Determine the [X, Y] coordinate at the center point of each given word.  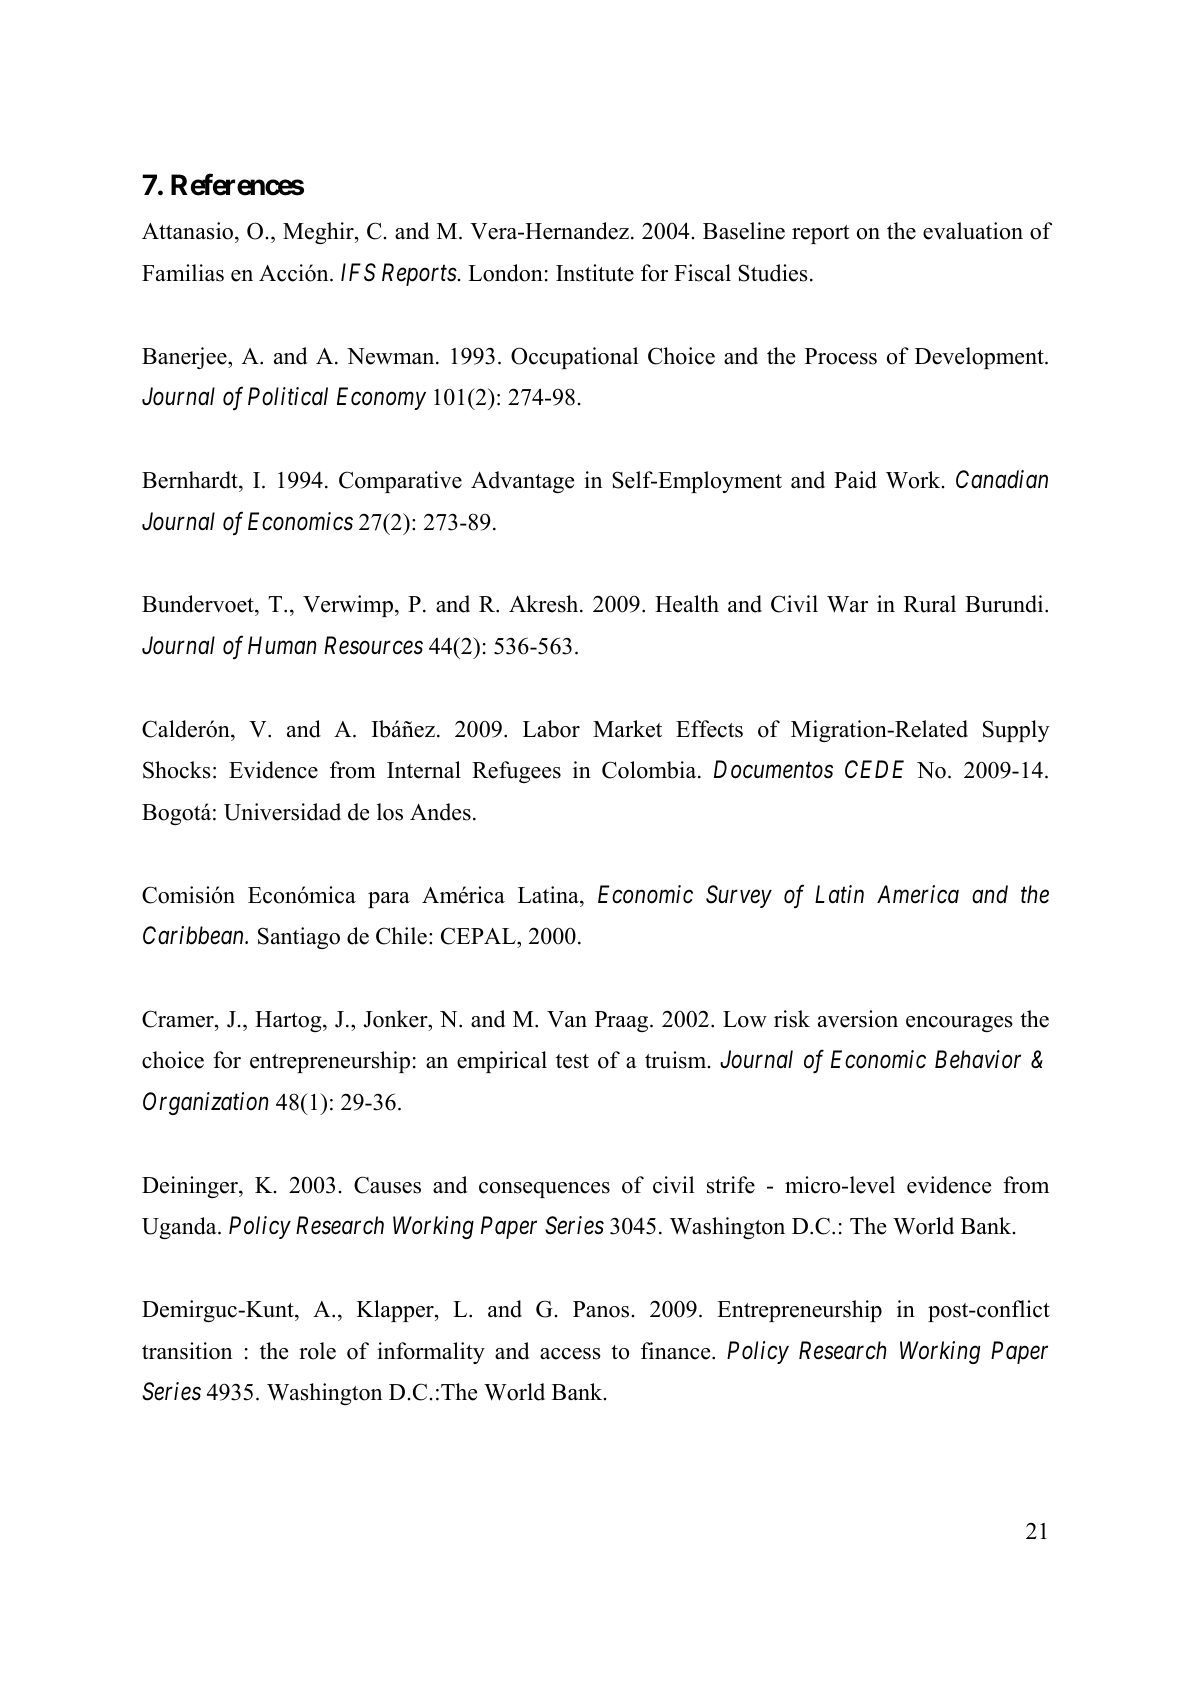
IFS [358, 272]
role [317, 1351]
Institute [595, 273]
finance [677, 1351]
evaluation [973, 231]
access [570, 1354]
